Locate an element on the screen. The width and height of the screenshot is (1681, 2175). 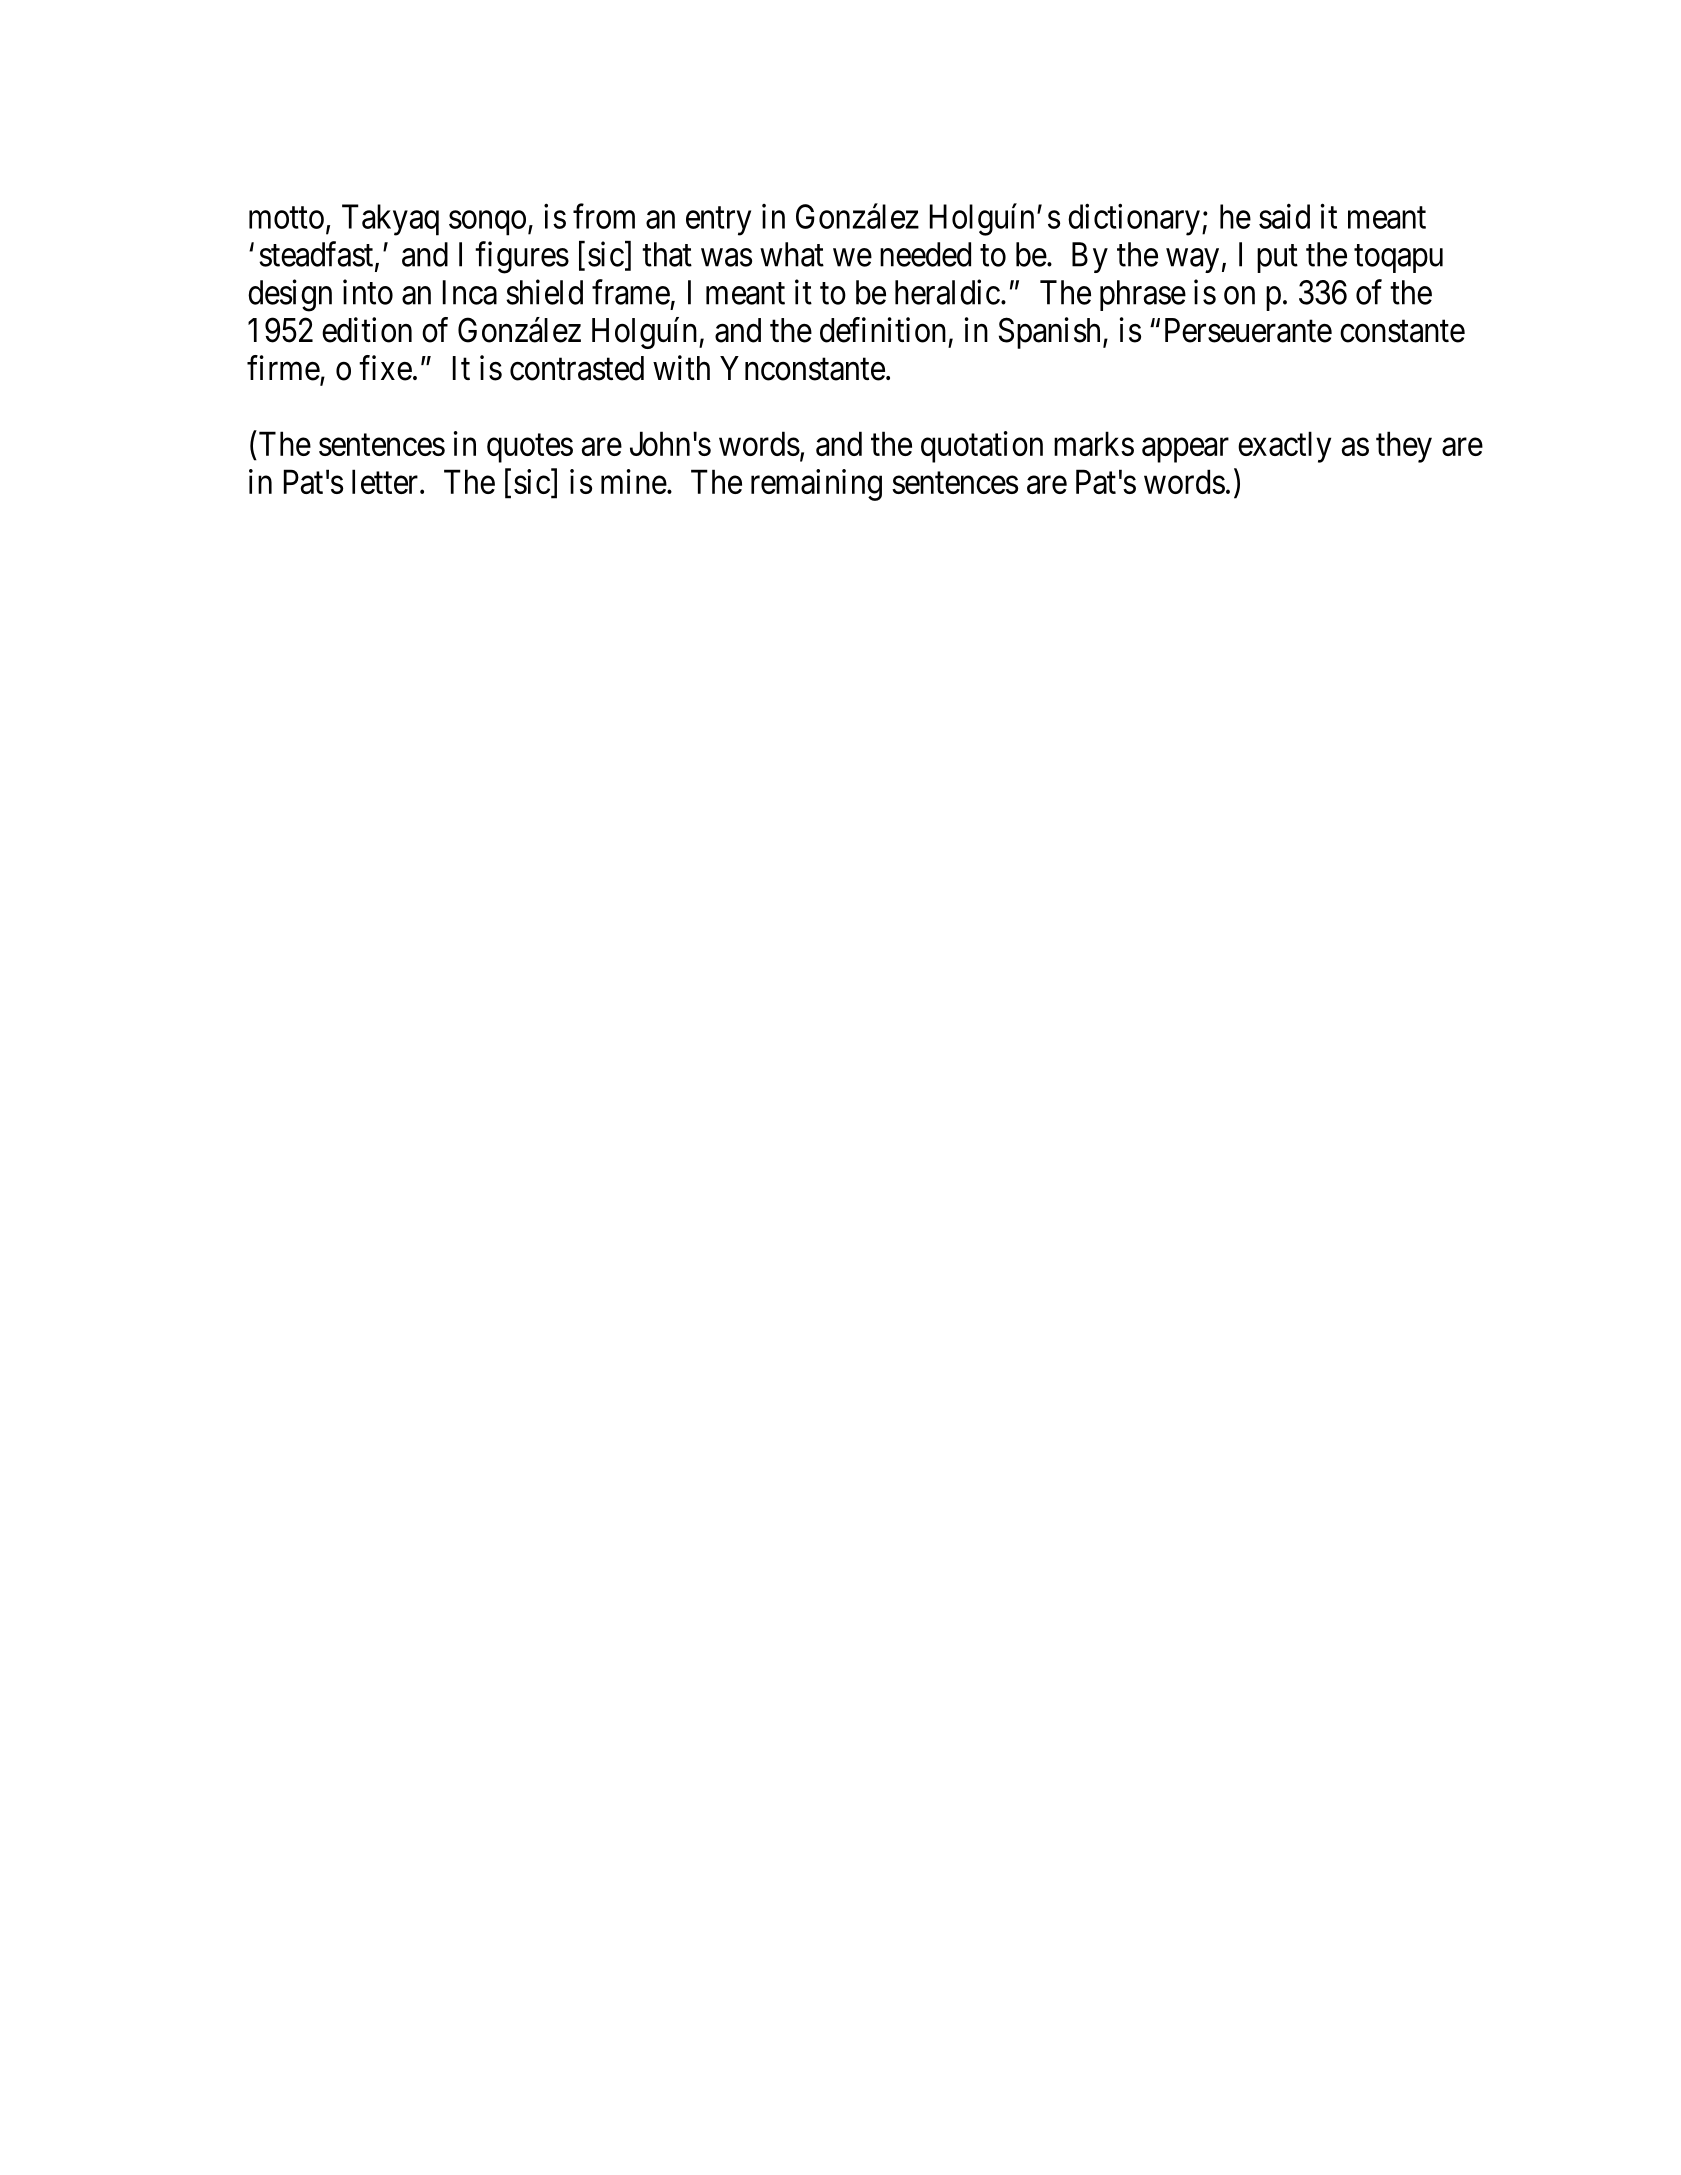
said is located at coordinates (1284, 216).
